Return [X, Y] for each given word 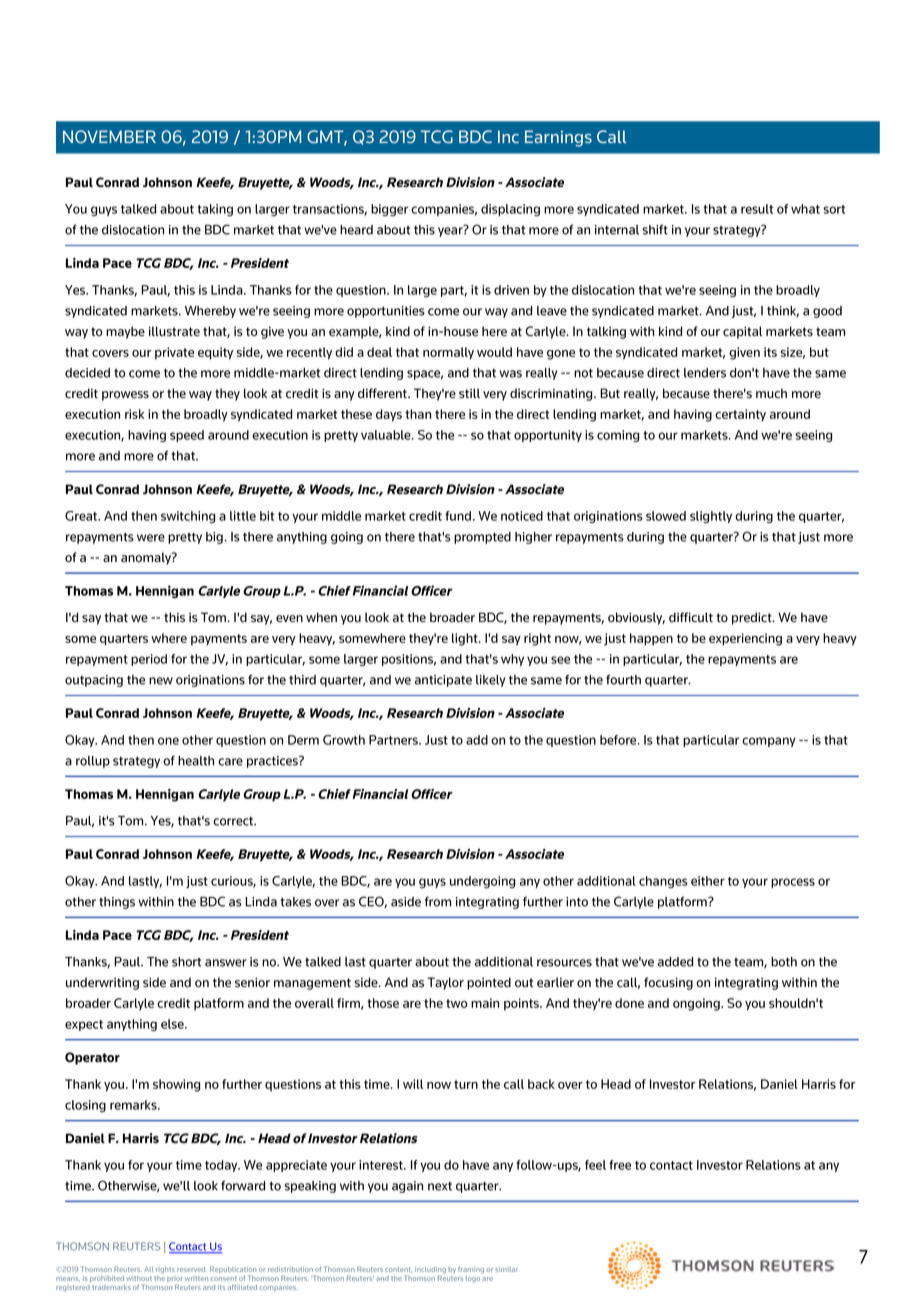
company [769, 742]
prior [174, 1279]
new [161, 681]
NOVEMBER [109, 136]
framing [471, 1270]
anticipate [443, 681]
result [757, 209]
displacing [510, 210]
